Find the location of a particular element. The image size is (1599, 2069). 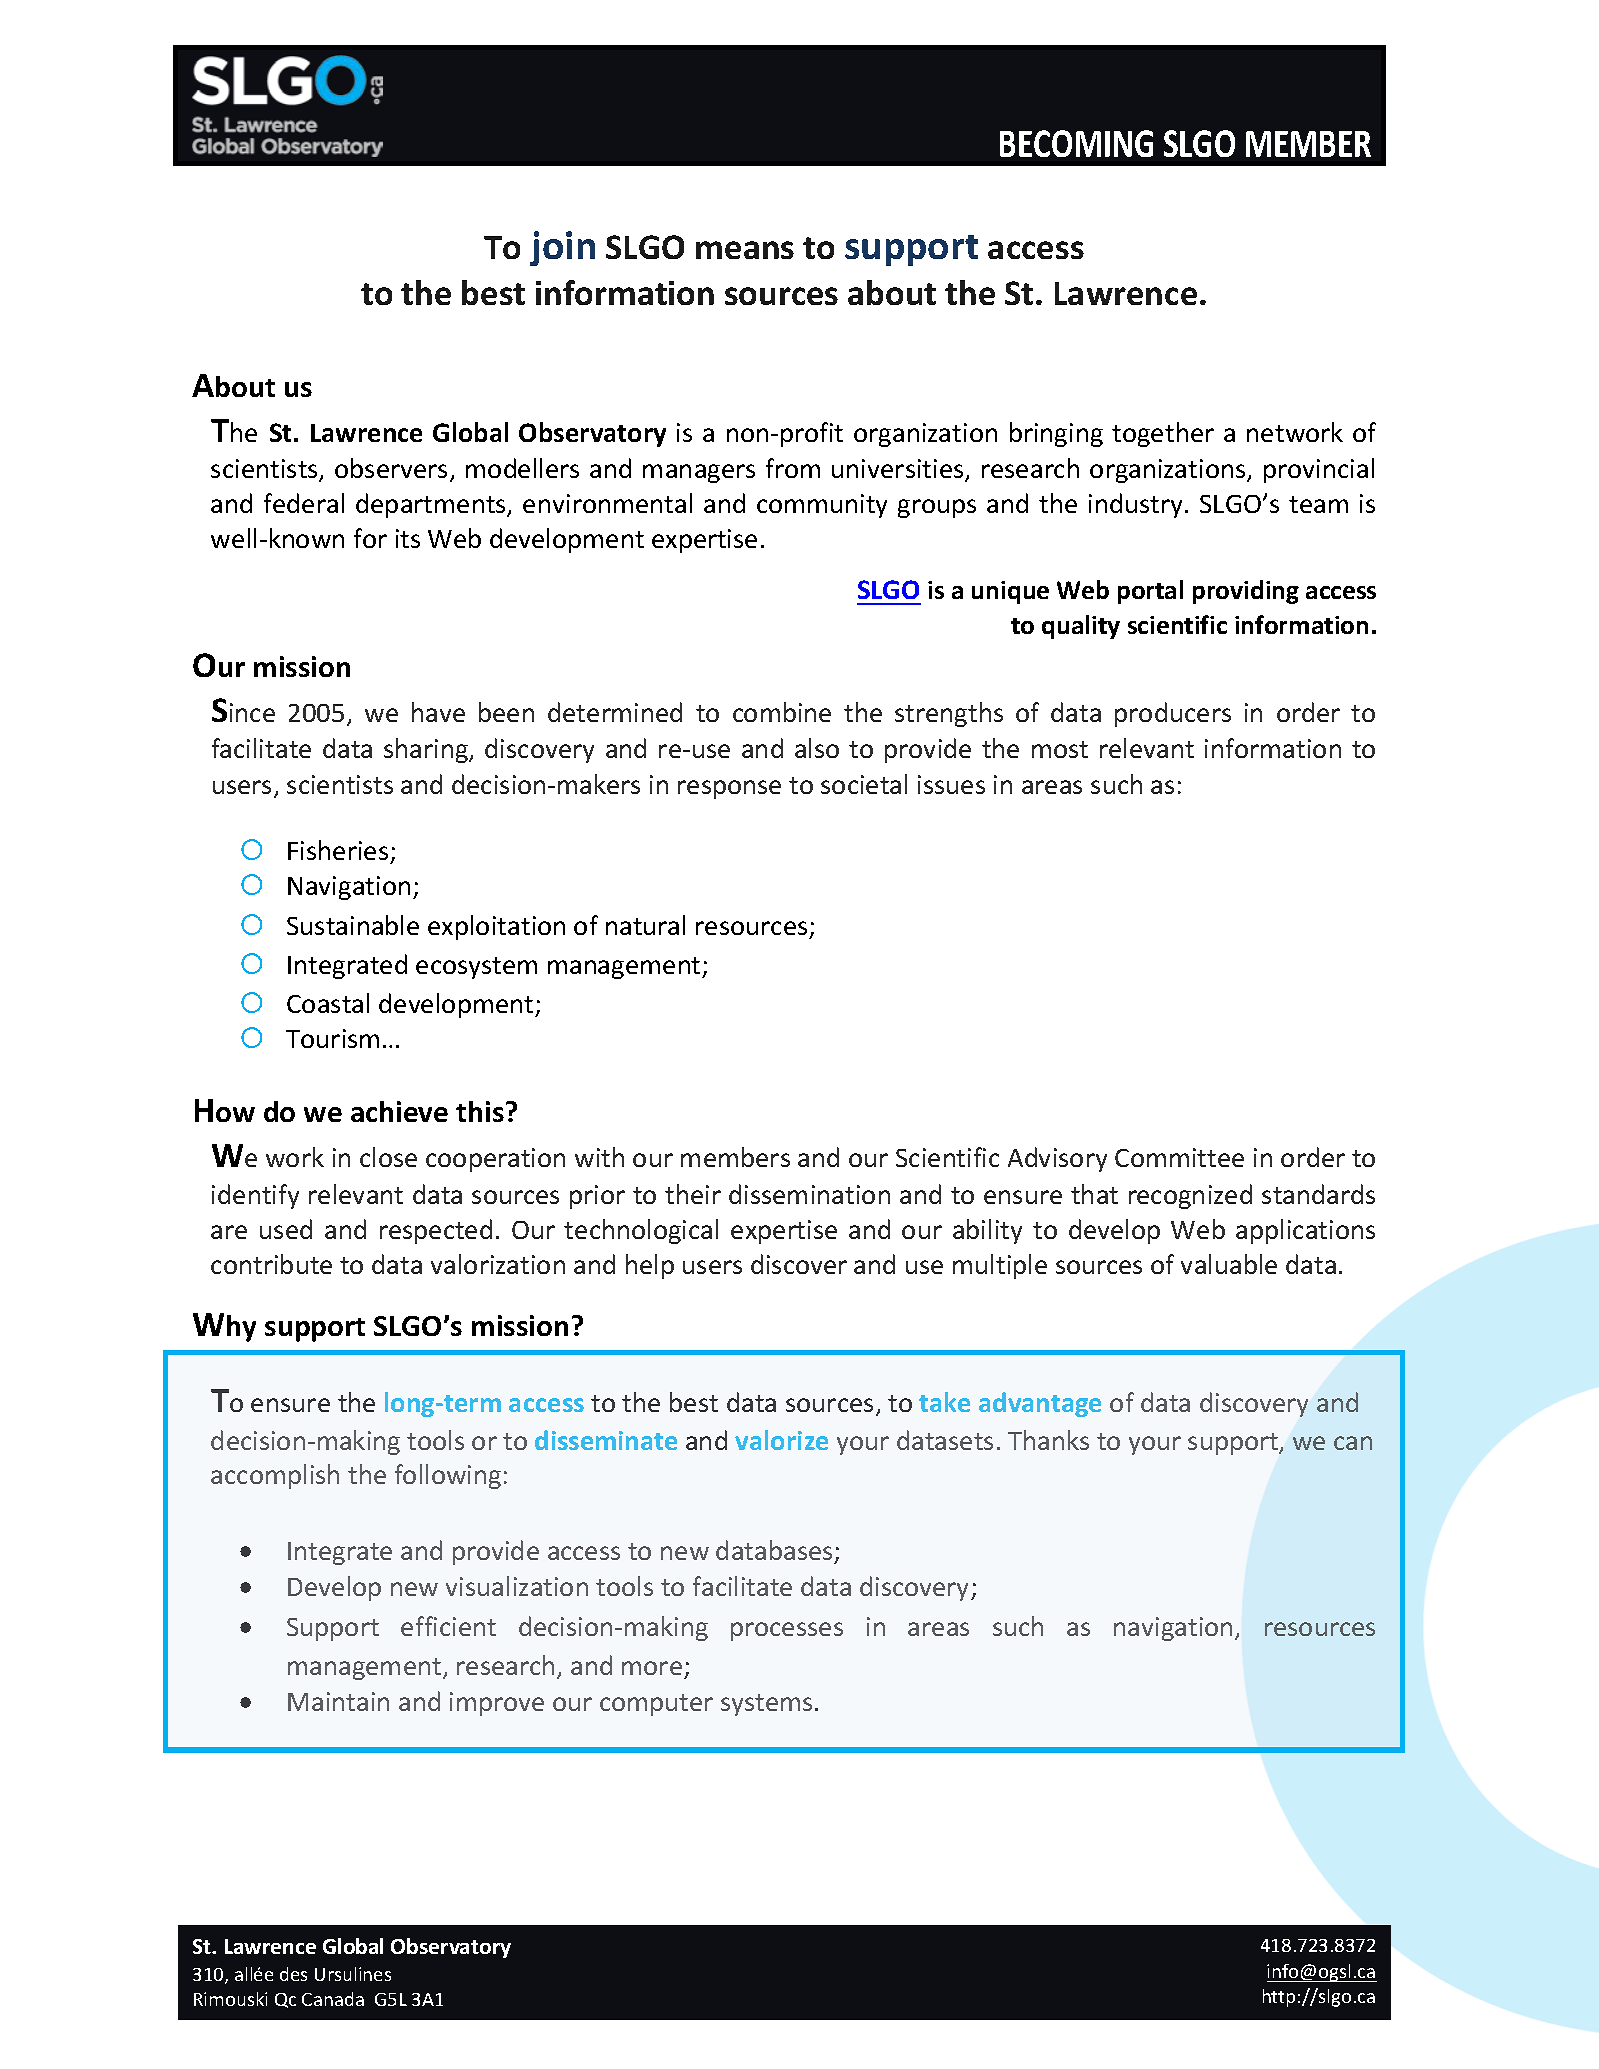

means is located at coordinates (745, 250).
